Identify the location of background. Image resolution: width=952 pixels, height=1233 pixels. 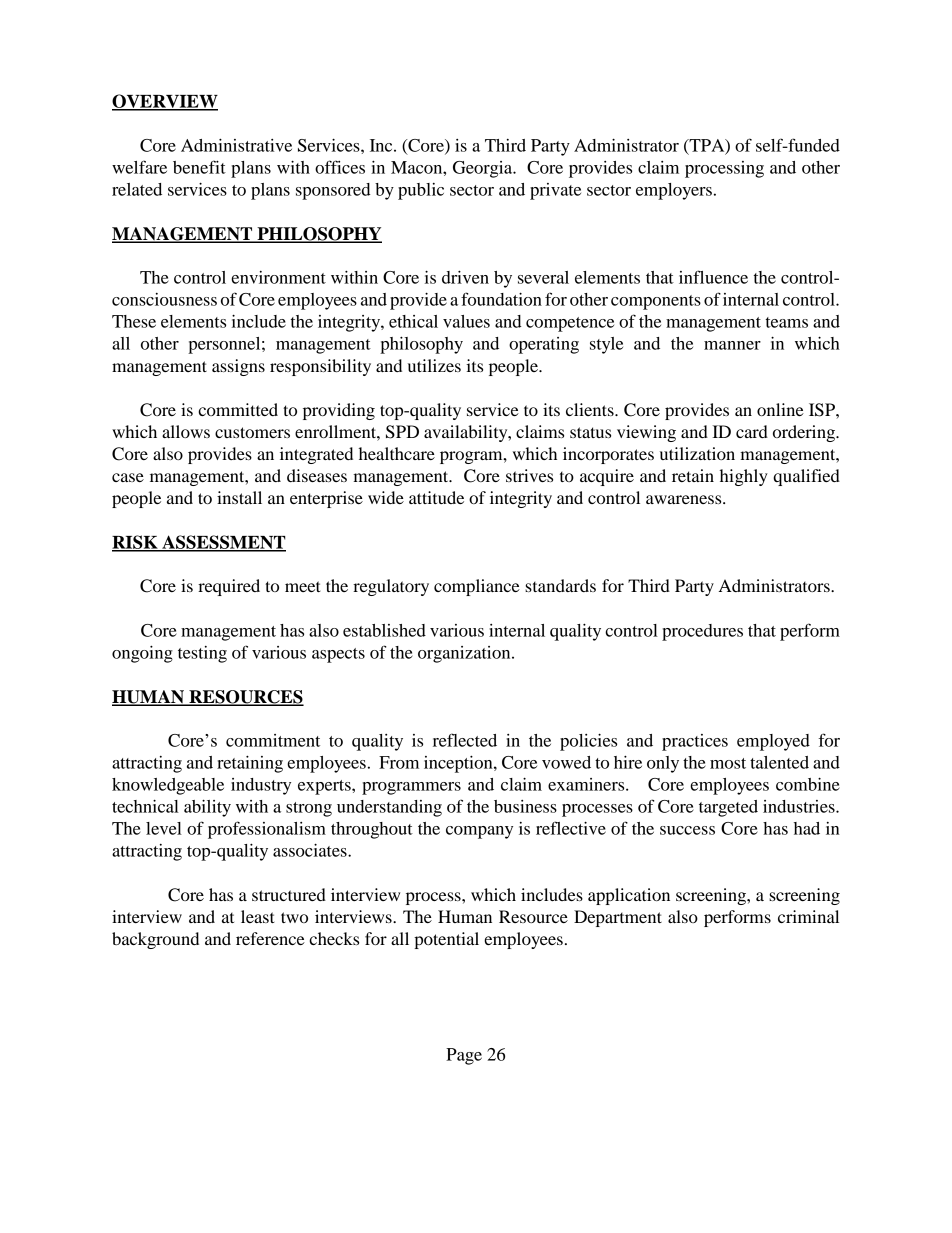
(155, 940).
